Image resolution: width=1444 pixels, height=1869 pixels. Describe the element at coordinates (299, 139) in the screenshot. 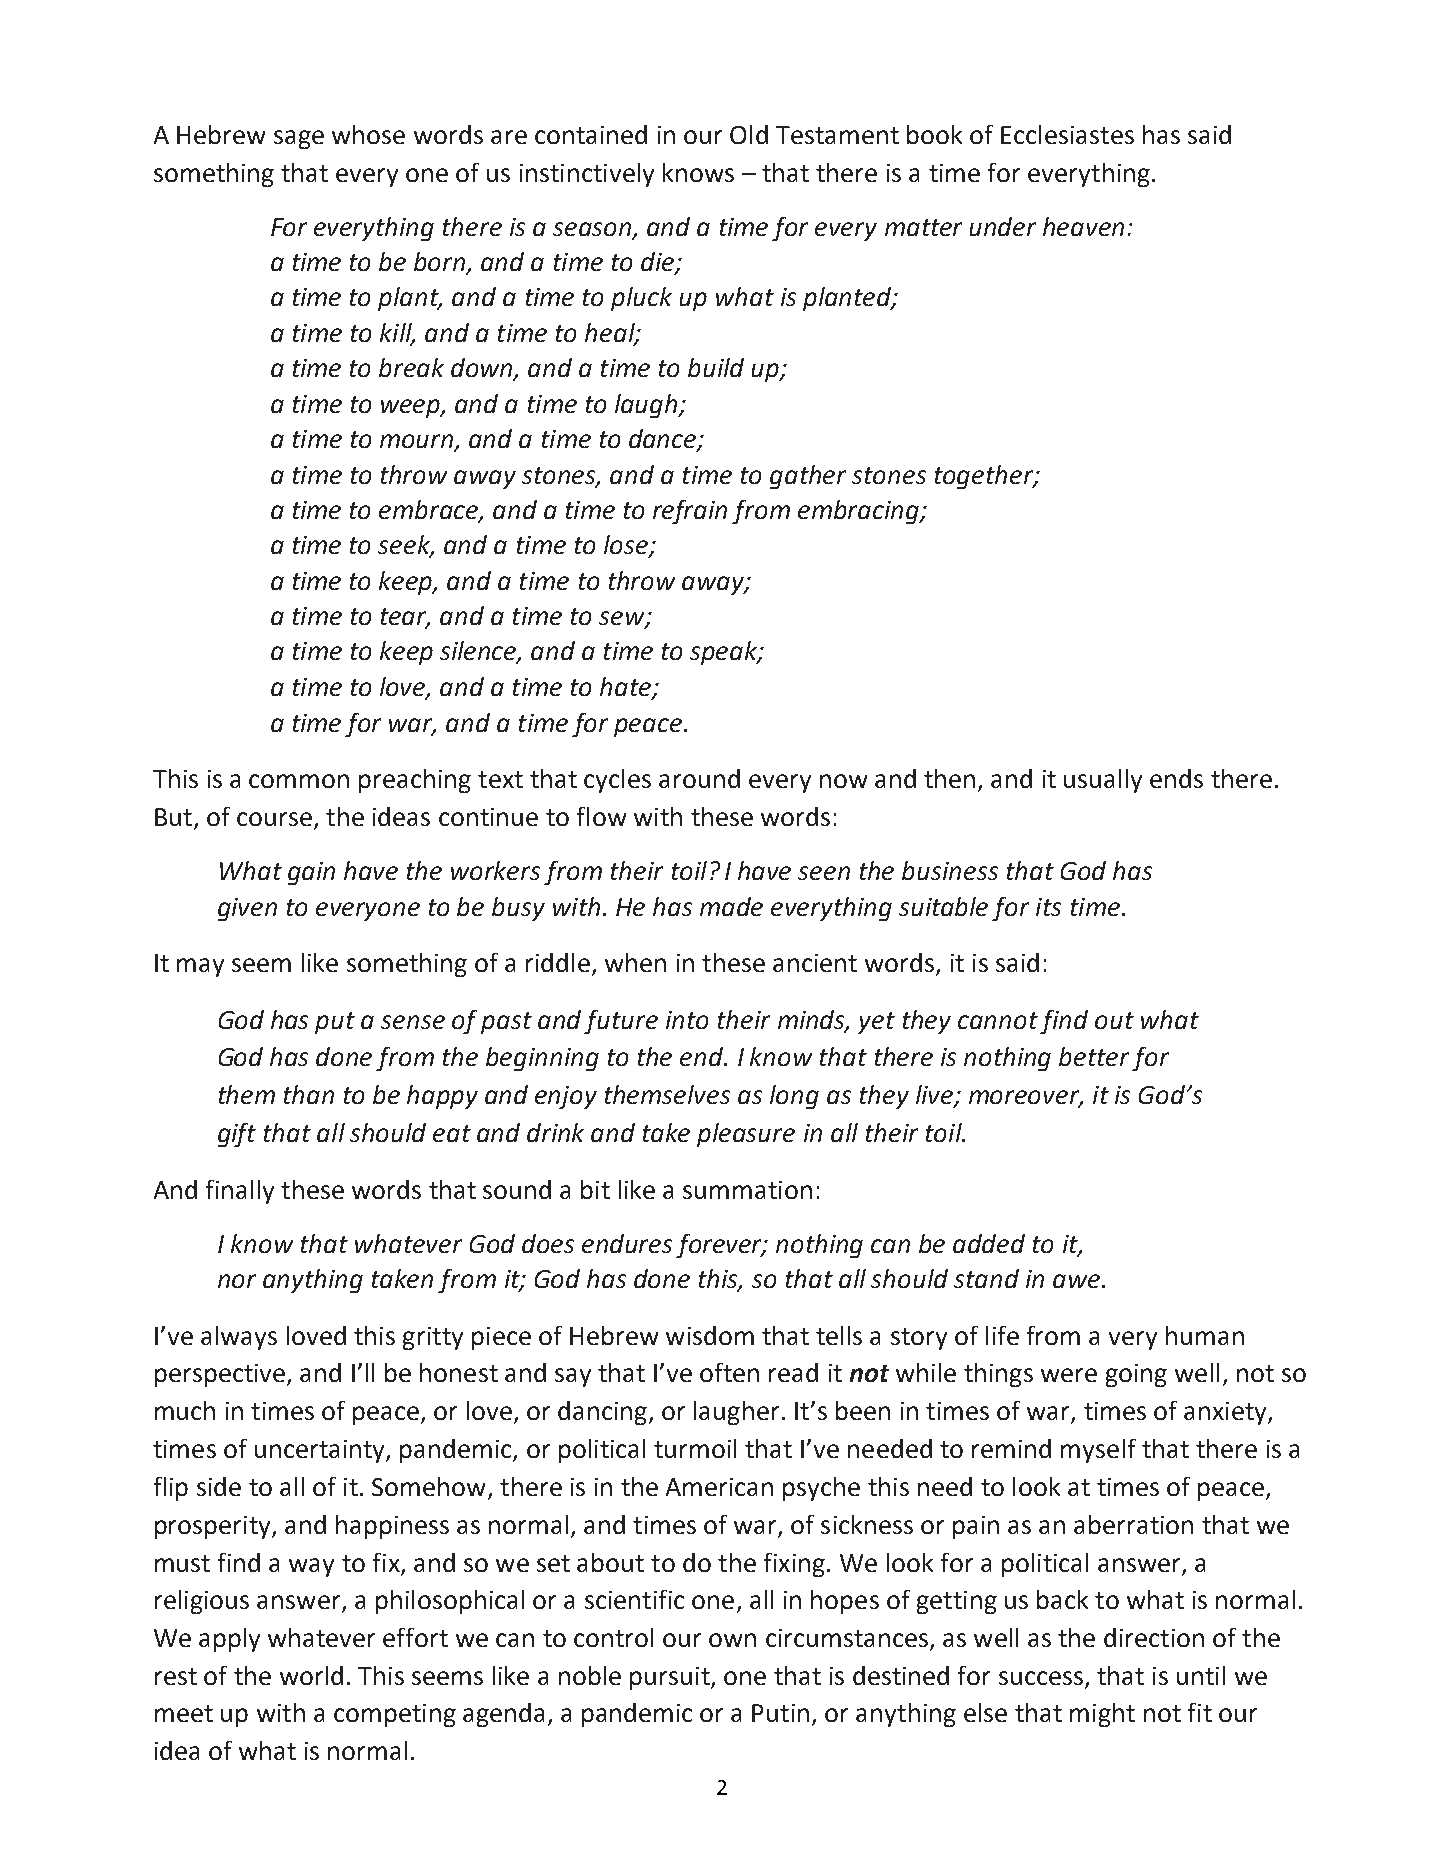

I see `sage` at that location.
